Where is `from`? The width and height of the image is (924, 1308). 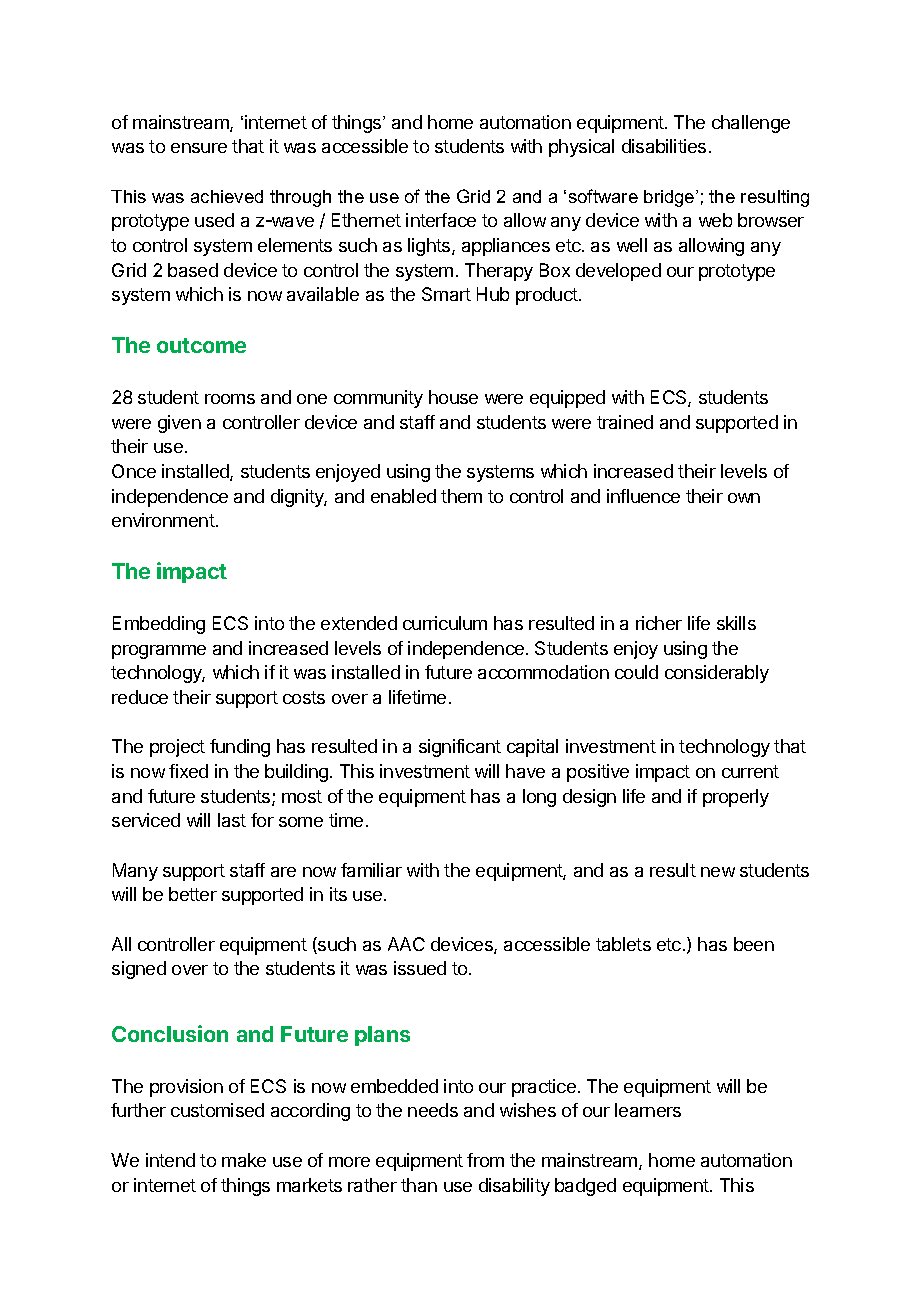 from is located at coordinates (485, 1160).
